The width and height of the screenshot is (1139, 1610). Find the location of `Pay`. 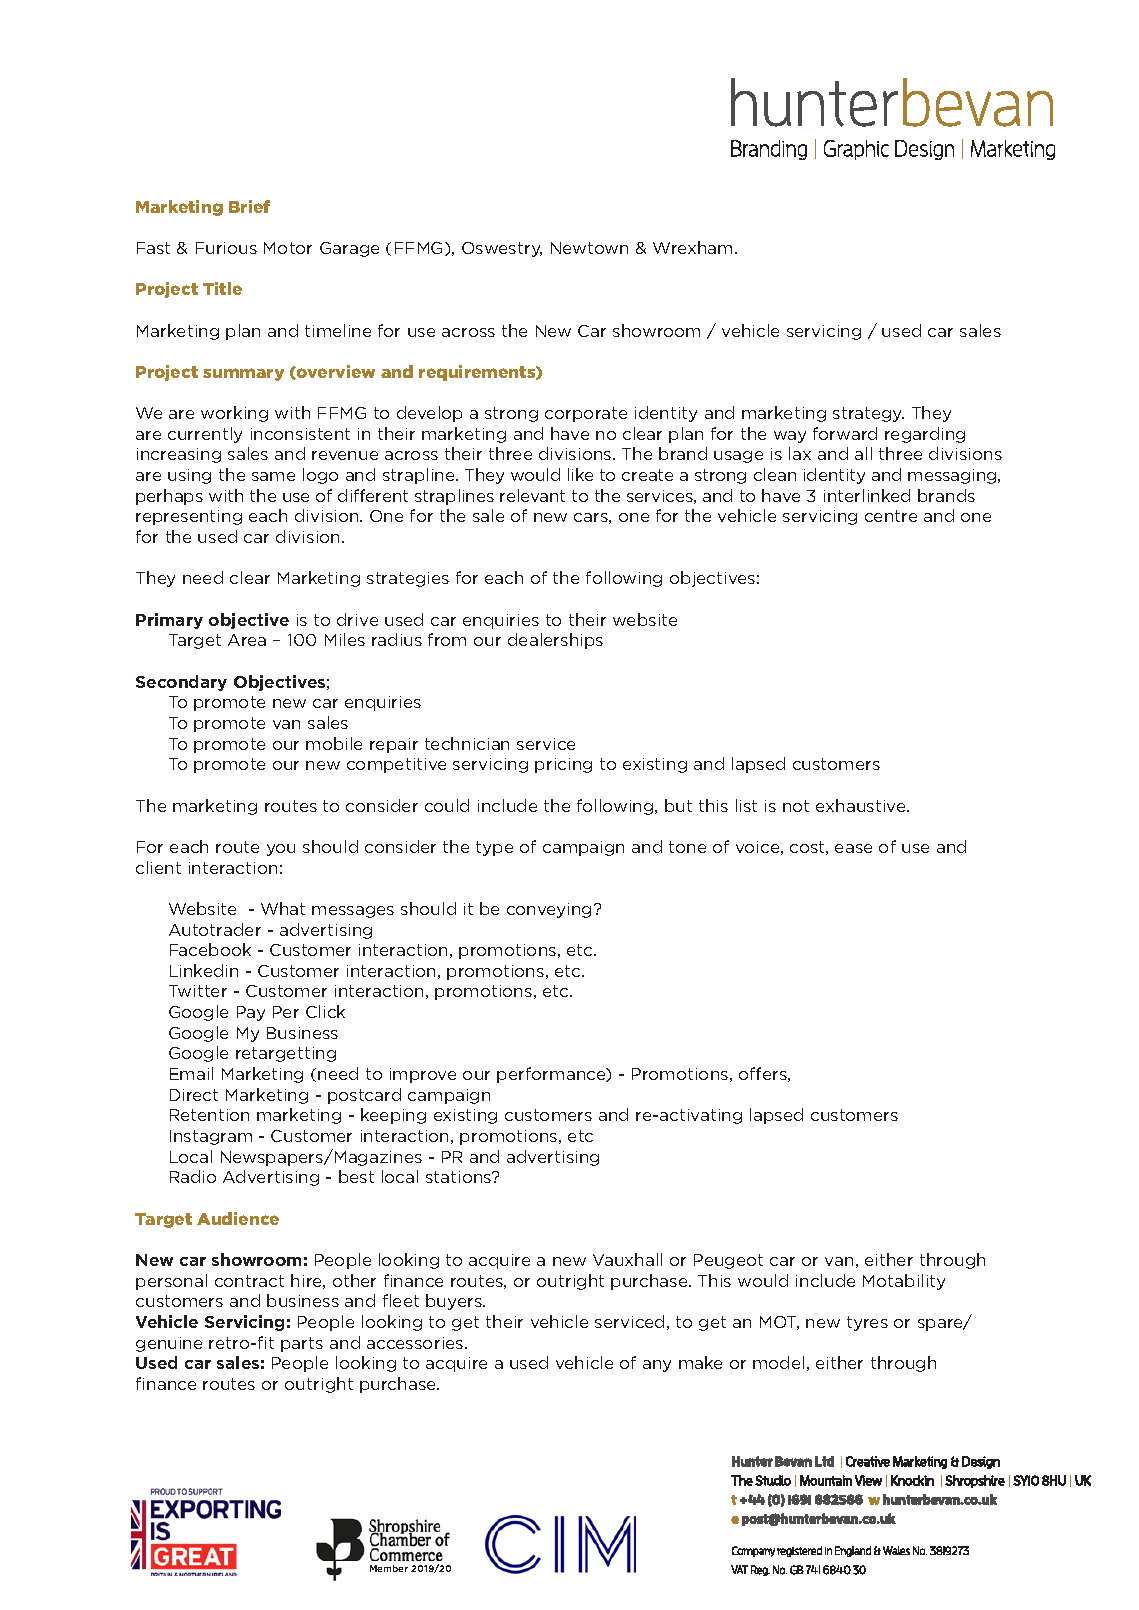

Pay is located at coordinates (251, 1013).
